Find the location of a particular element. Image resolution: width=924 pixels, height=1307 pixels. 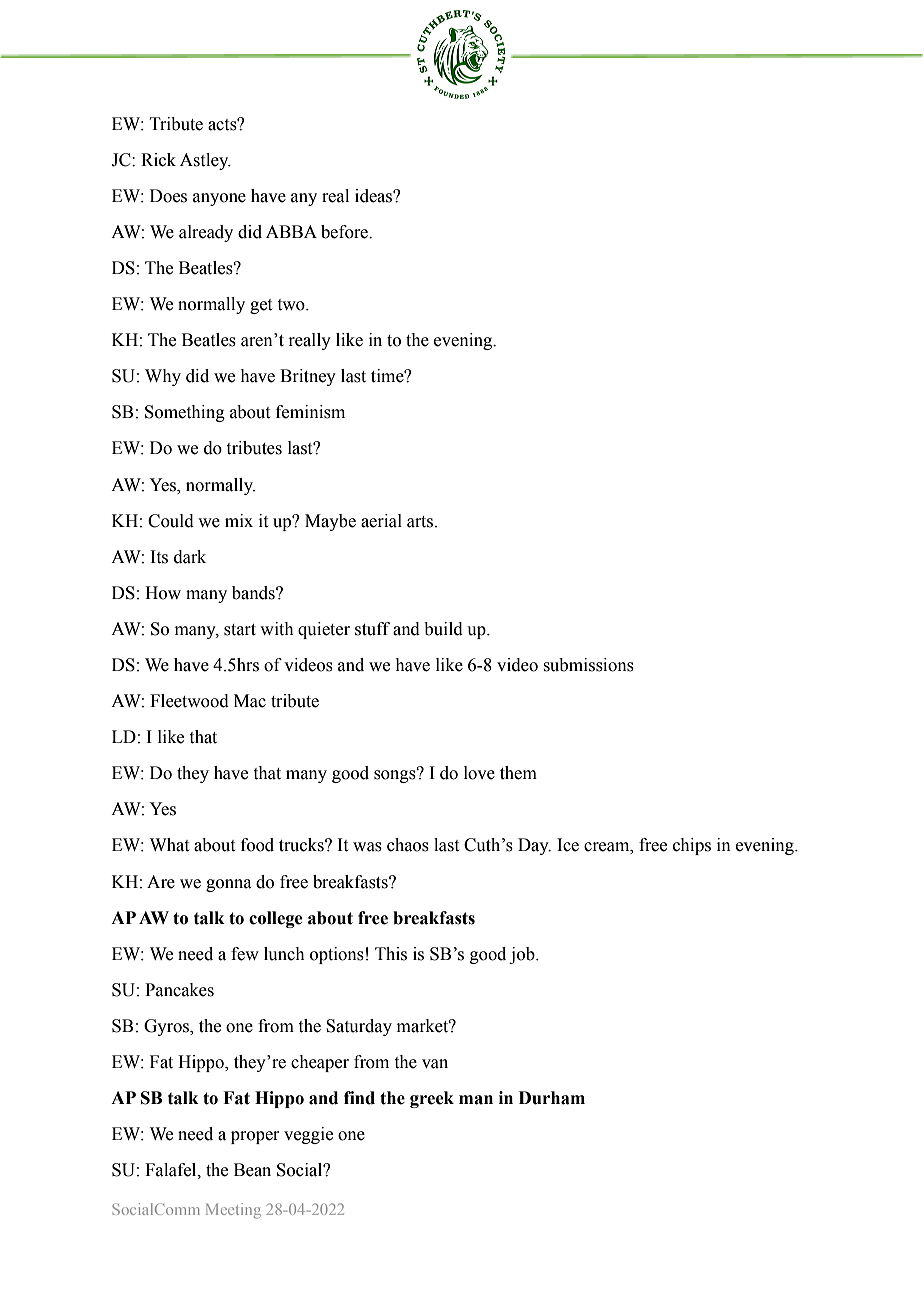

submissions is located at coordinates (589, 665).
